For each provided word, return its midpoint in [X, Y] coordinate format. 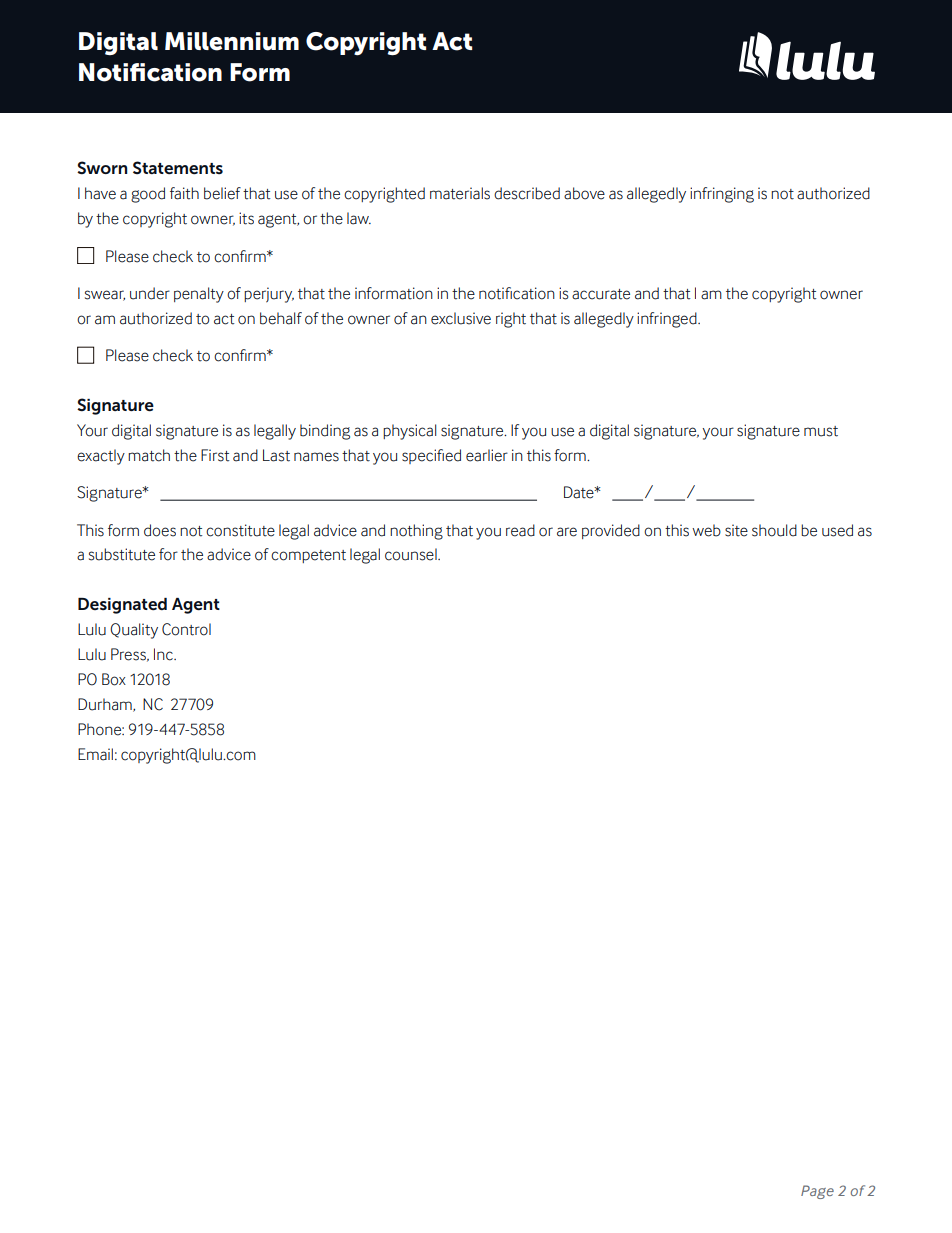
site [736, 530]
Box [114, 679]
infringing [722, 195]
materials [460, 193]
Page [817, 1192]
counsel [412, 554]
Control [186, 629]
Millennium [232, 41]
